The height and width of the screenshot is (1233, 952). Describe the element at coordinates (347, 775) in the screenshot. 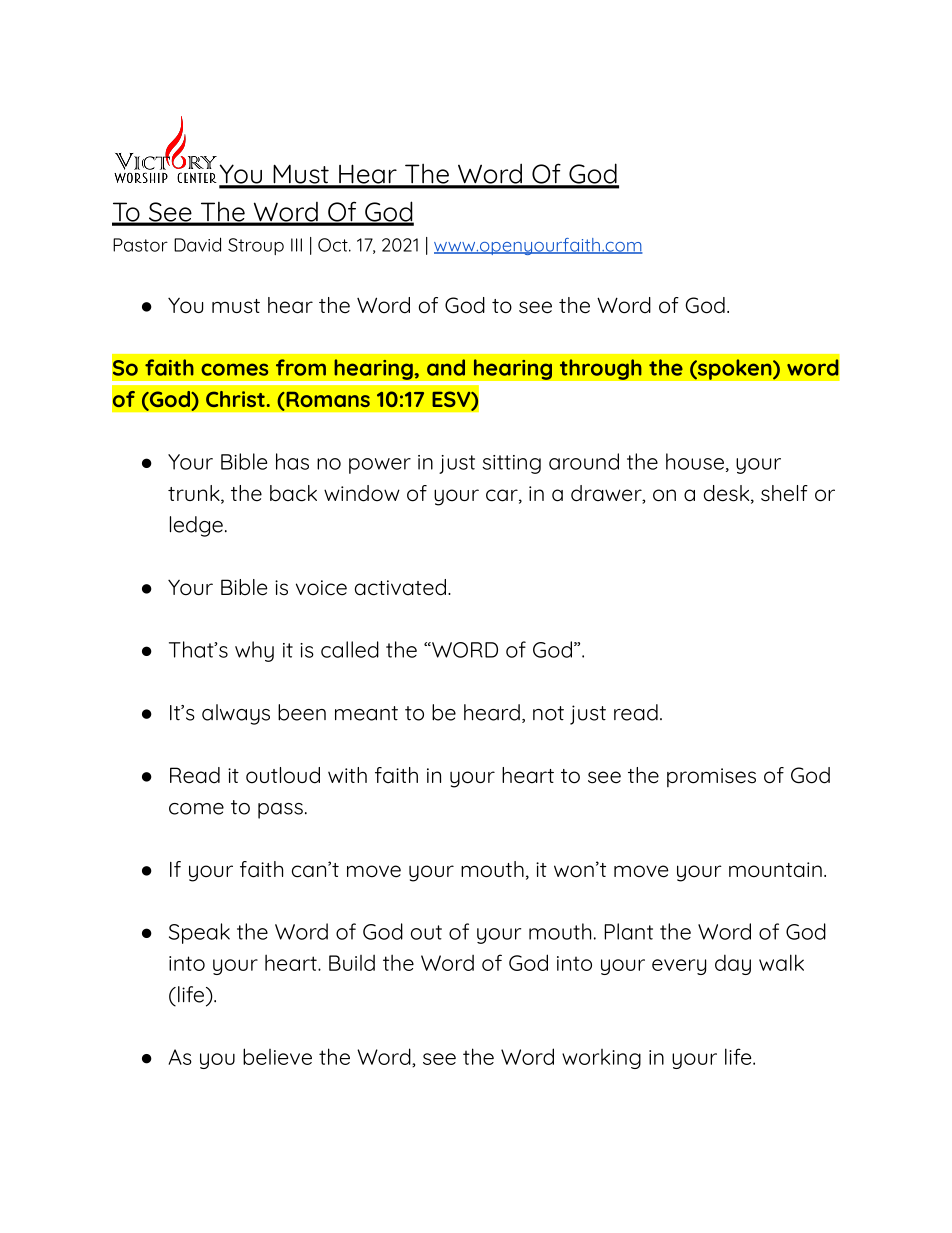

I see `with` at that location.
